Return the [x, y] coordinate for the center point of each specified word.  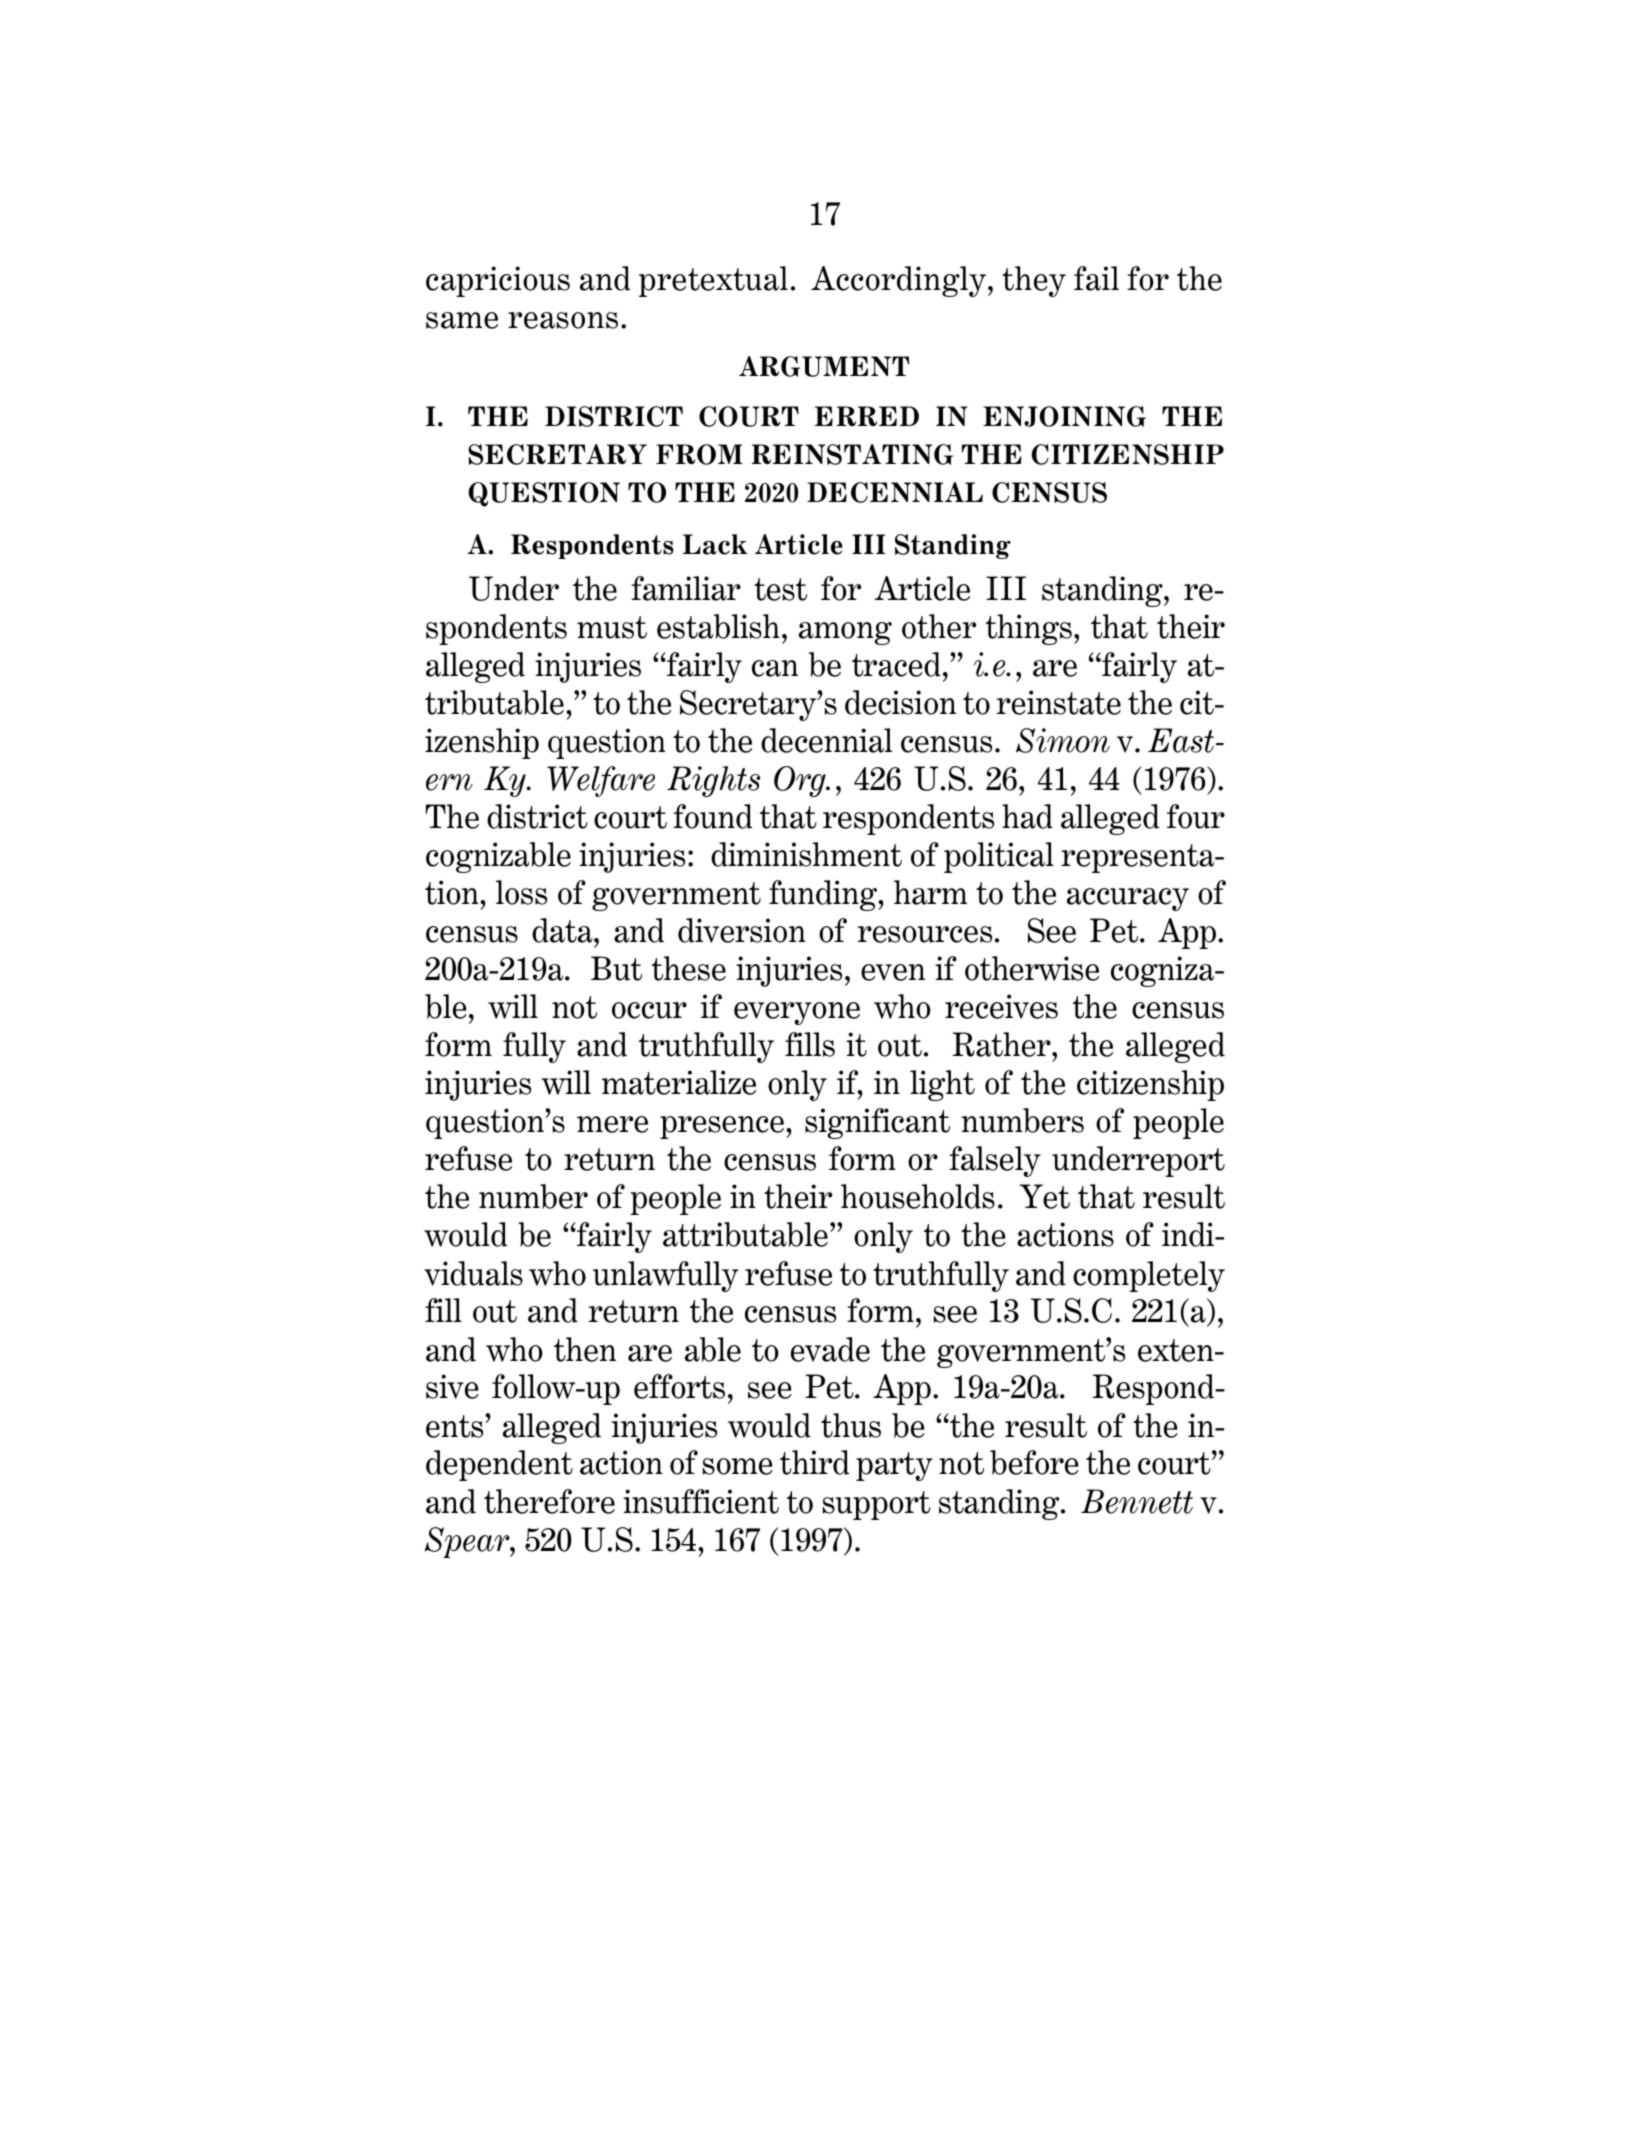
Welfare [601, 781]
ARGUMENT [824, 366]
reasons [563, 320]
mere [612, 1124]
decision [900, 702]
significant [877, 1123]
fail [1096, 278]
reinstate [1059, 702]
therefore [549, 1501]
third [814, 1462]
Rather [1003, 1044]
